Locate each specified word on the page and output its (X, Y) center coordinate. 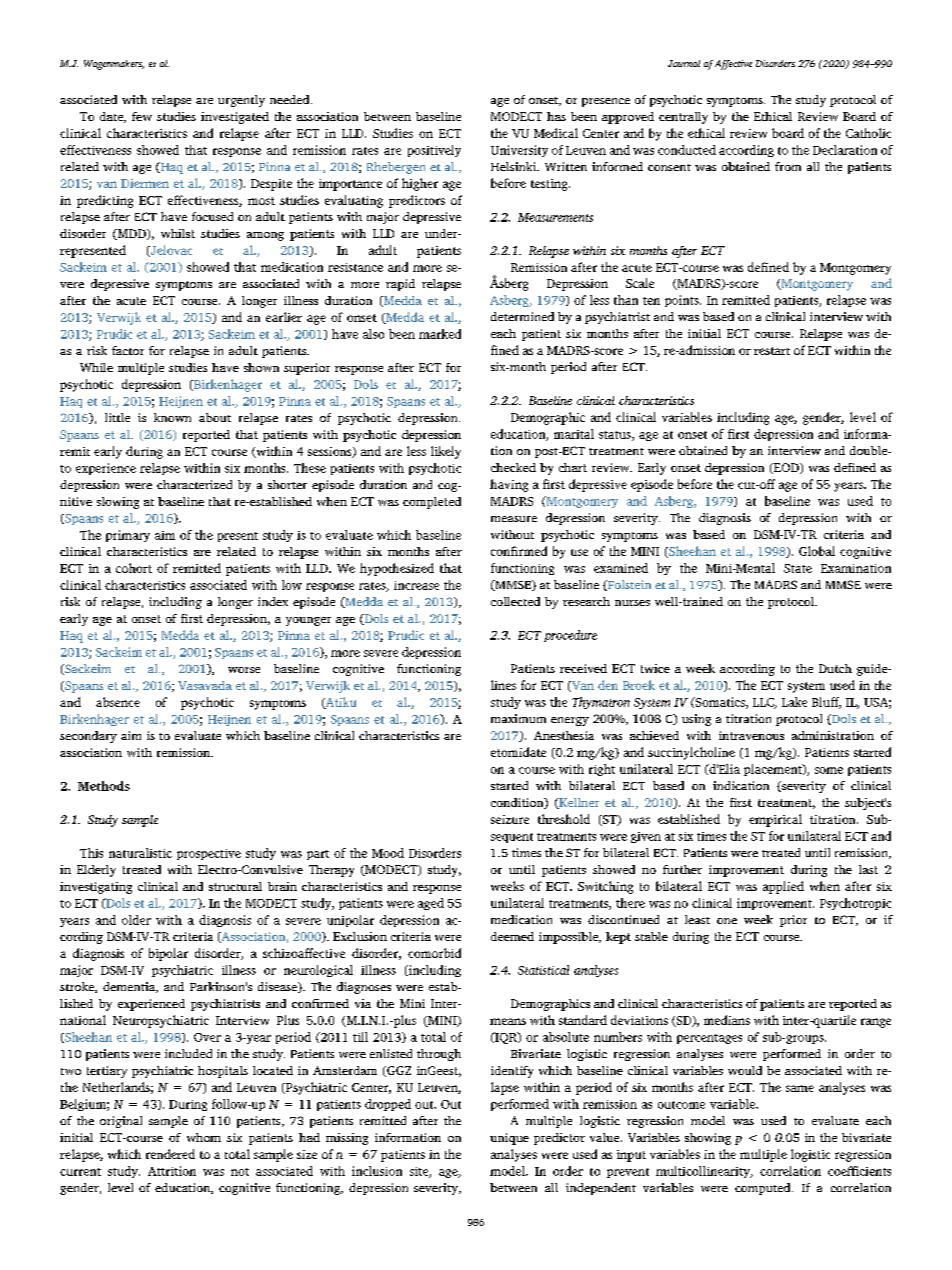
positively (434, 151)
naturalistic (140, 853)
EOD (786, 468)
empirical (775, 820)
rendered (170, 1154)
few (142, 116)
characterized (194, 484)
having (509, 485)
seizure (510, 819)
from (788, 166)
